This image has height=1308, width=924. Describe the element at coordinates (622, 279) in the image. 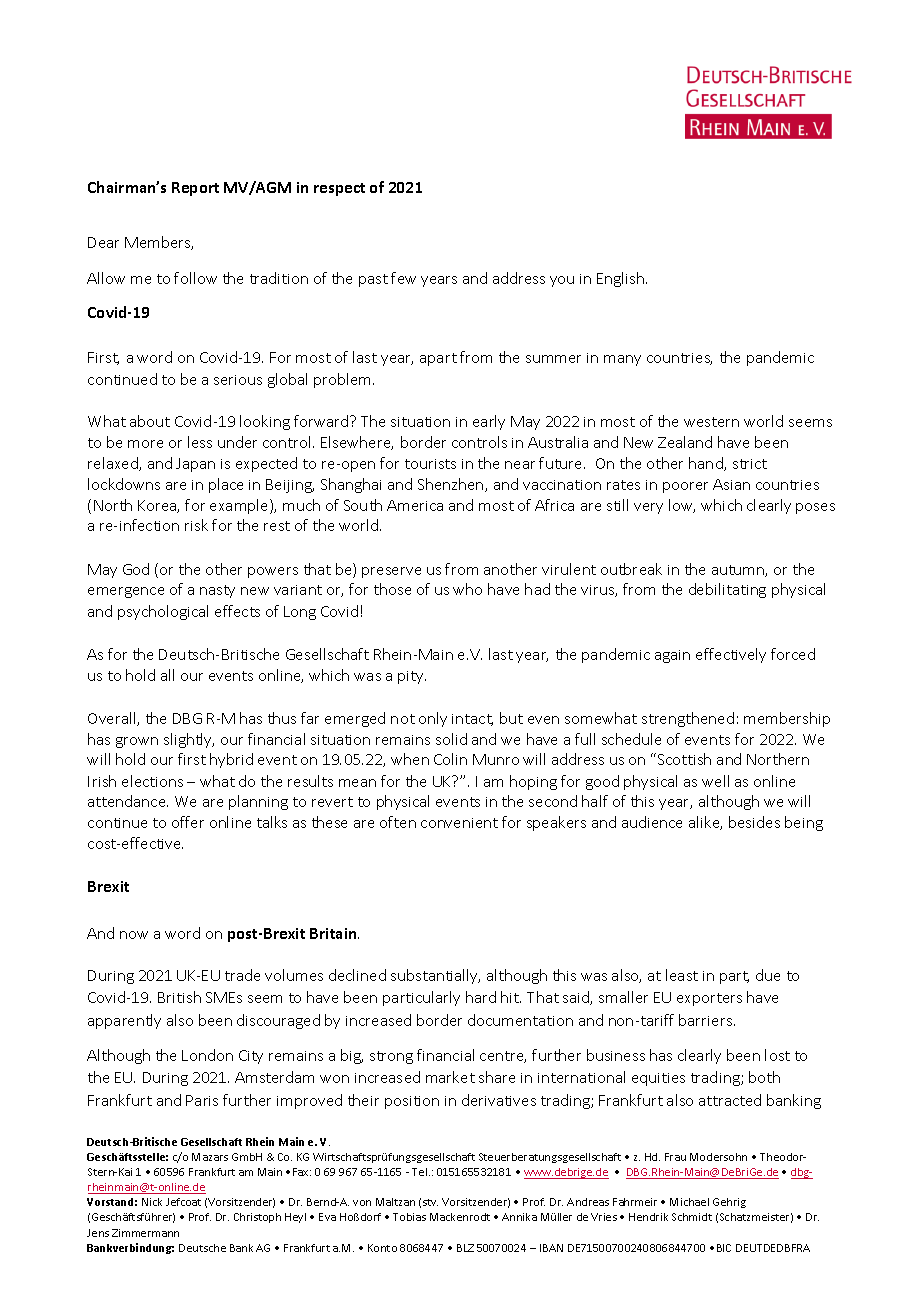

I see `English` at that location.
